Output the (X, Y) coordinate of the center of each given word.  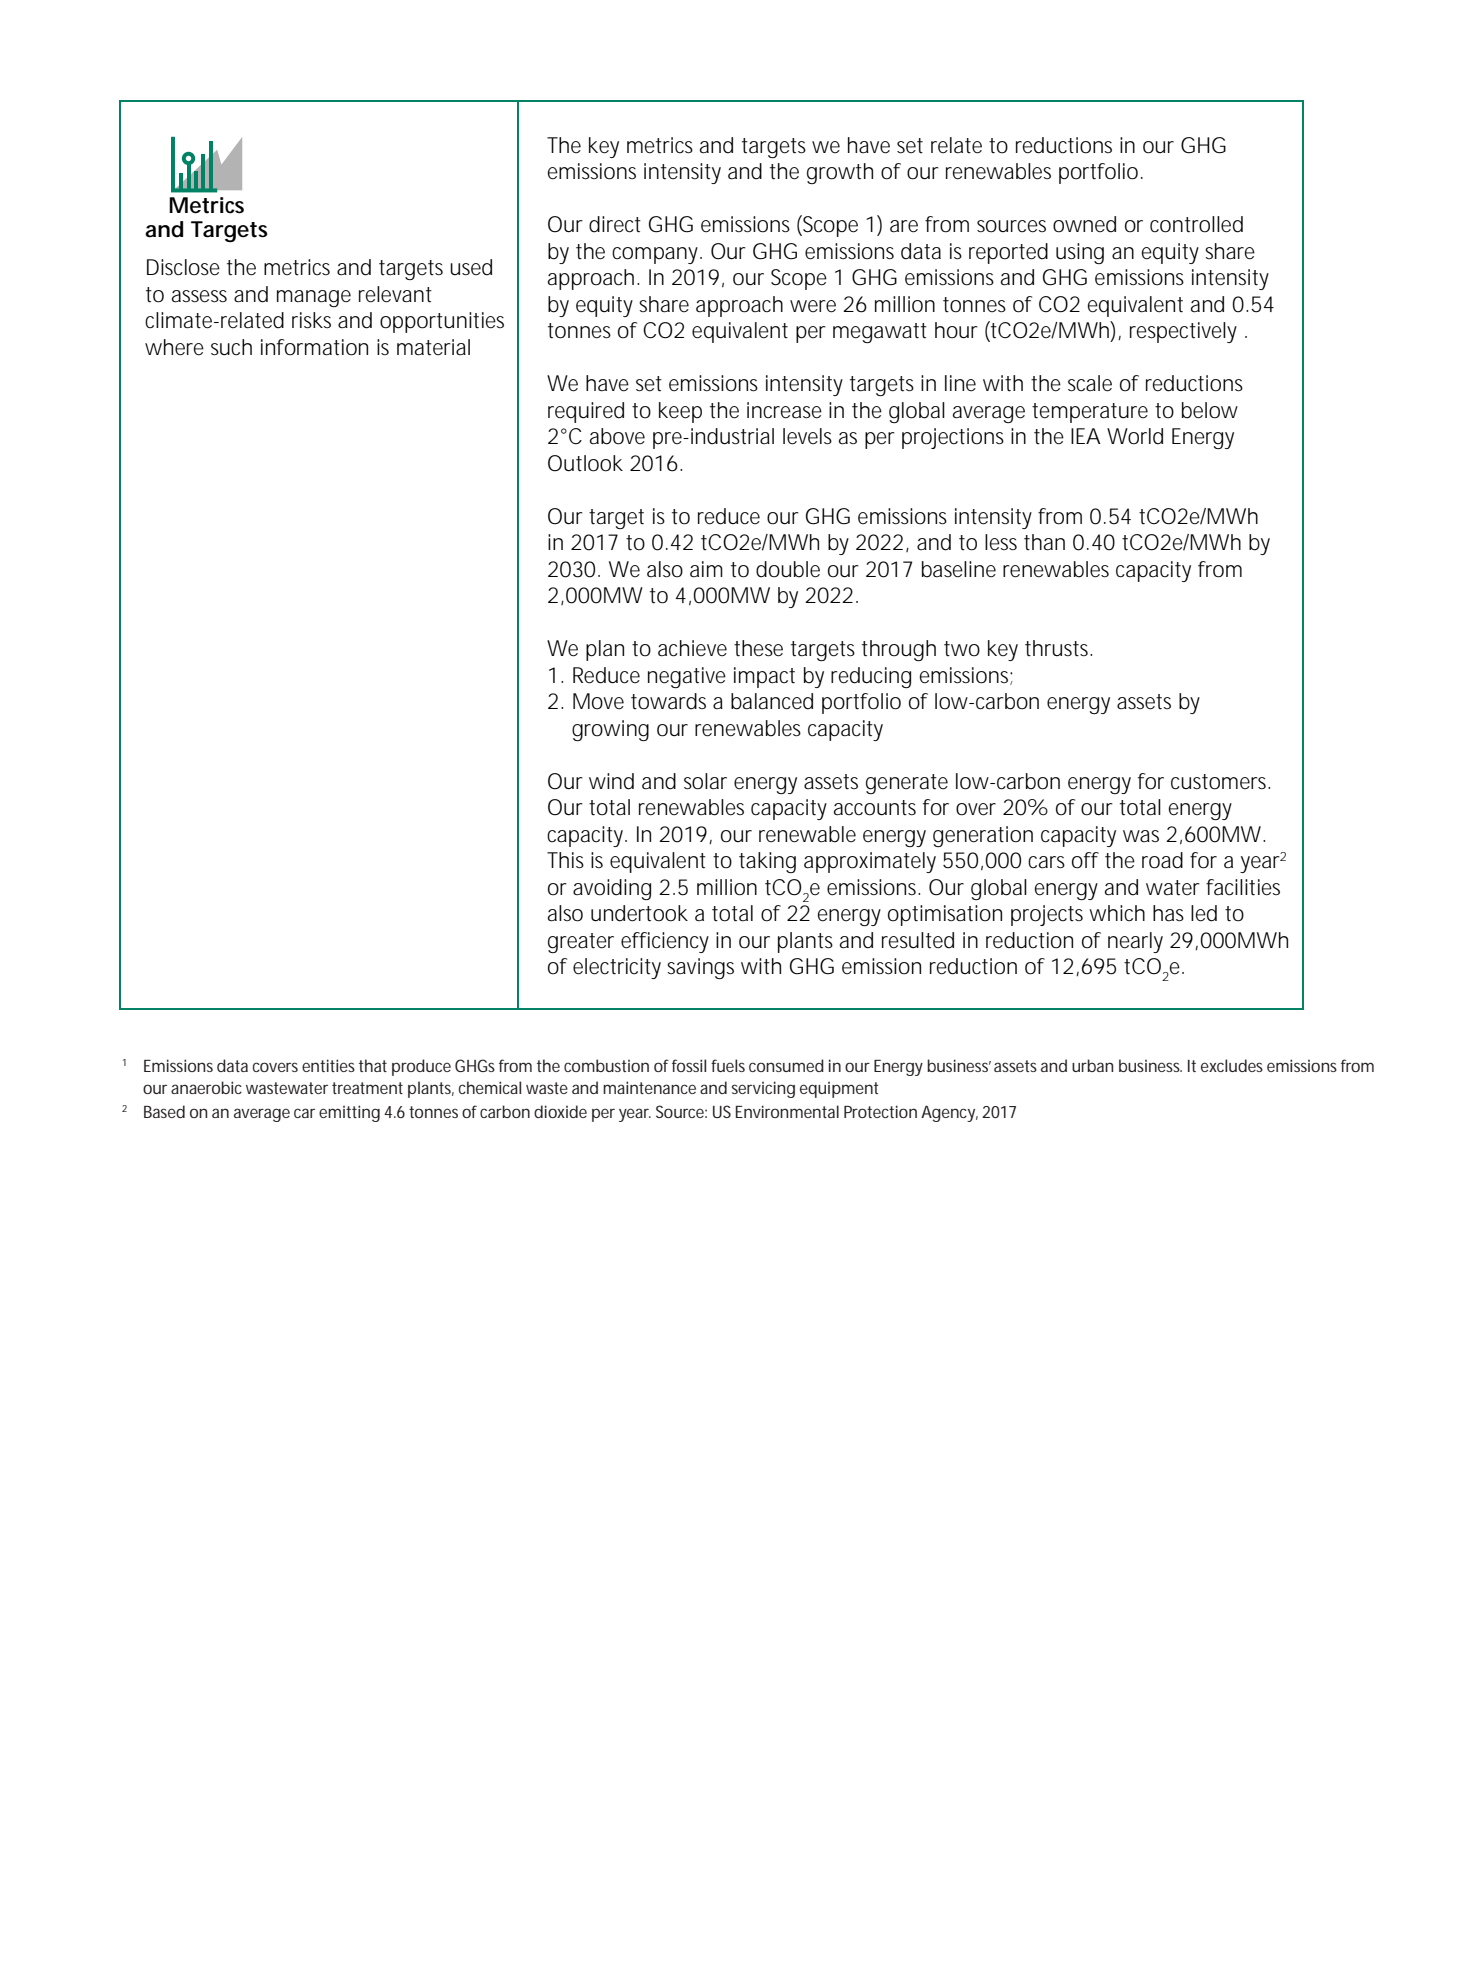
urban (1092, 1065)
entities (328, 1065)
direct (615, 224)
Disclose (183, 267)
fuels (728, 1065)
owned (1084, 224)
